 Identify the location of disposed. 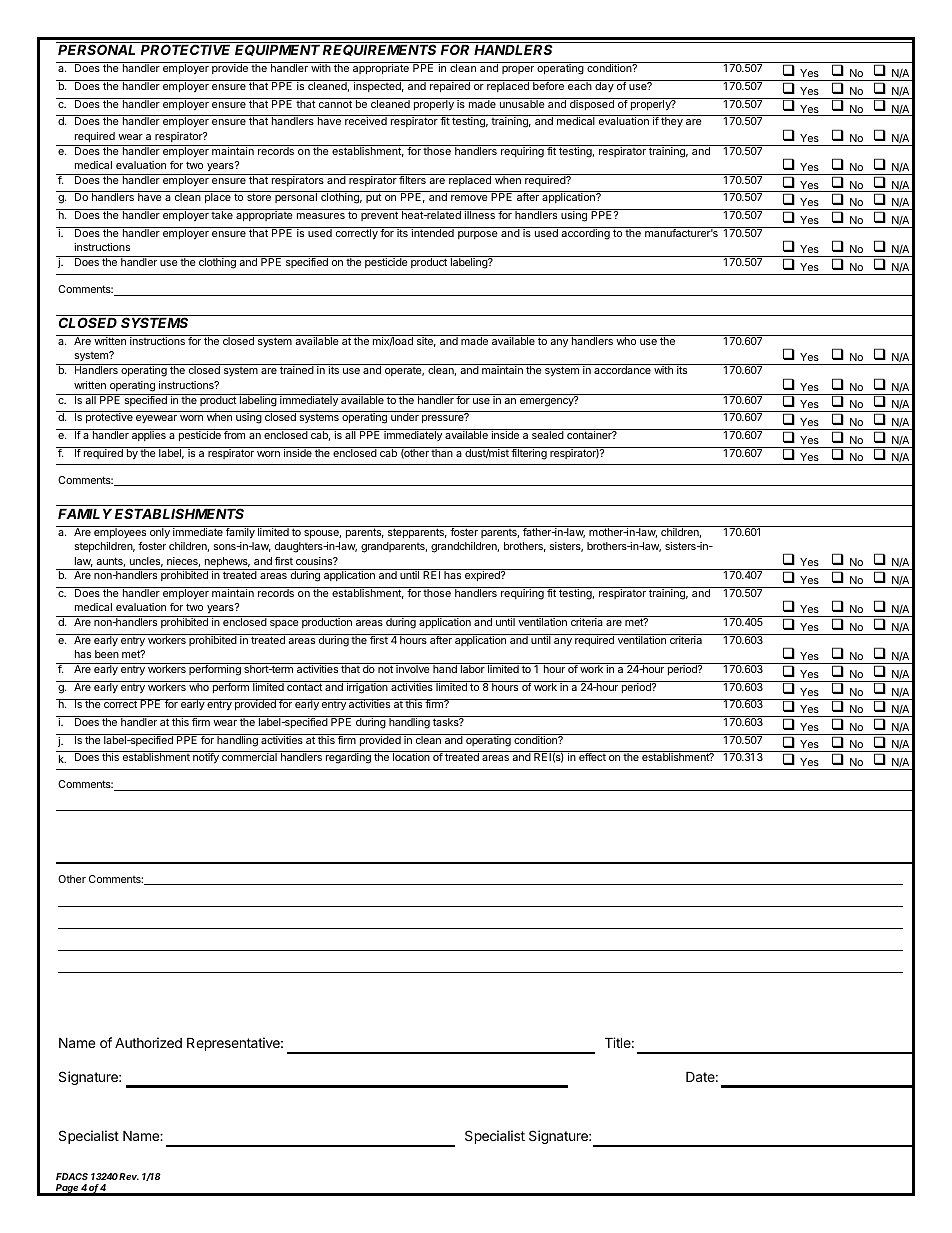
(592, 104).
